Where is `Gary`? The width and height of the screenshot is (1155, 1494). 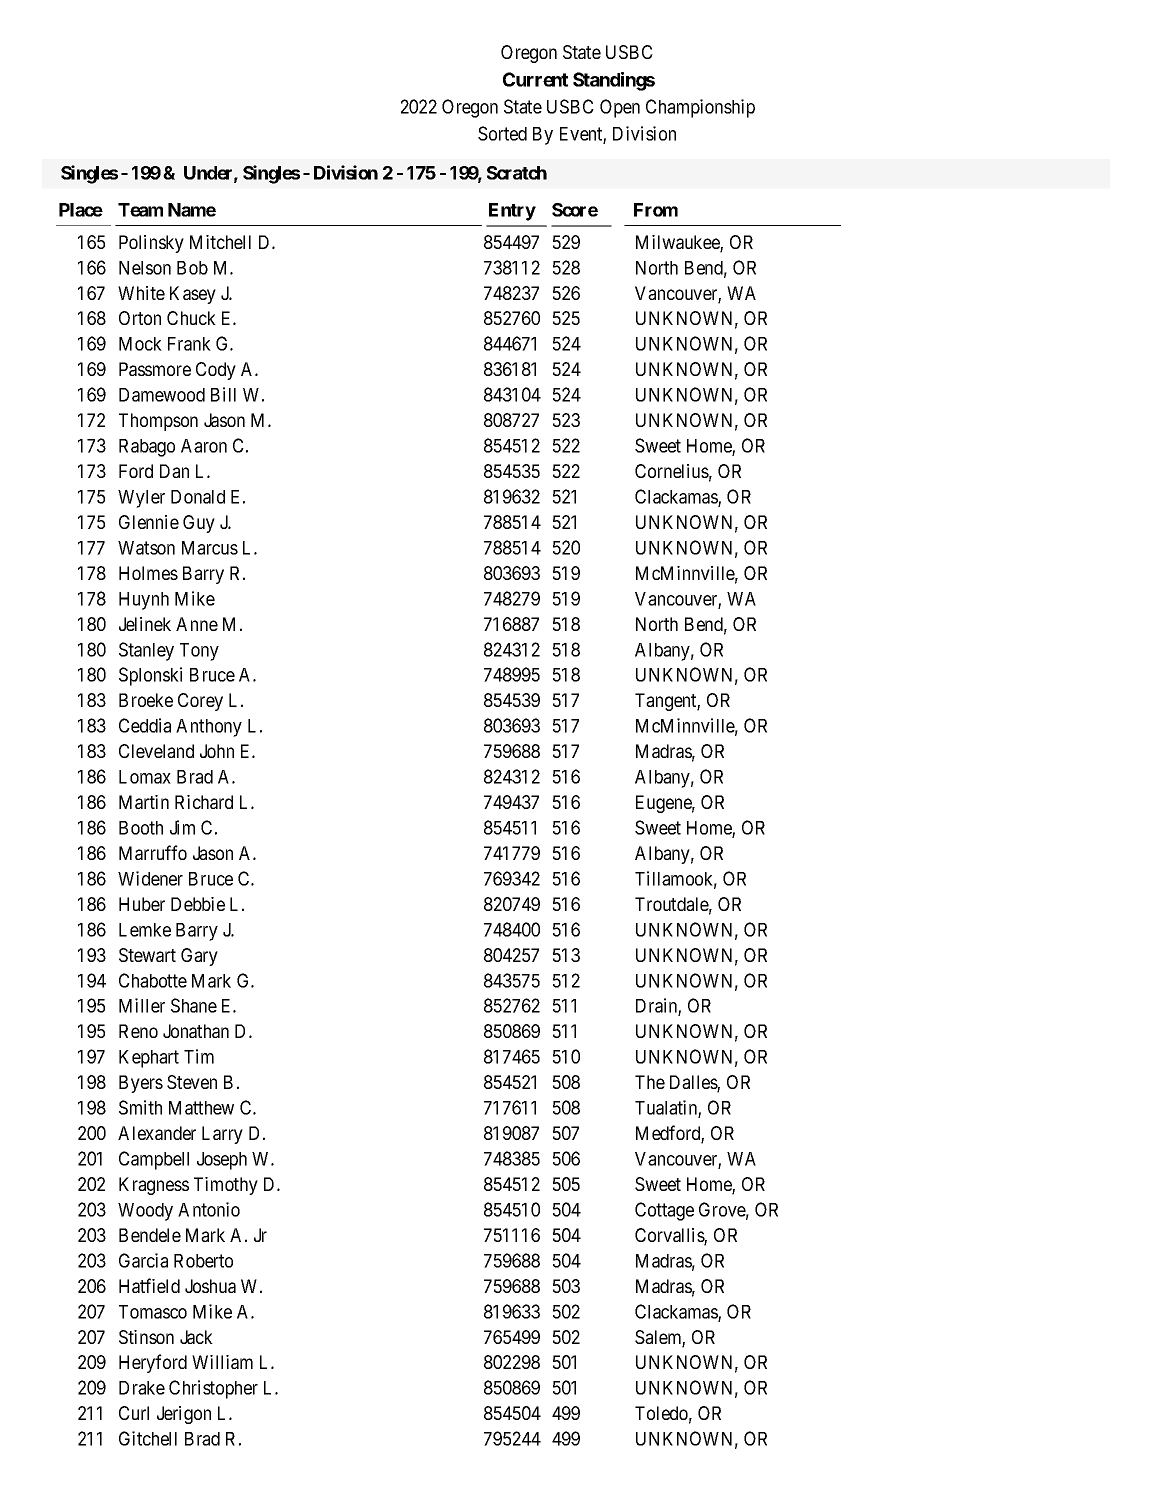
Gary is located at coordinates (199, 957).
